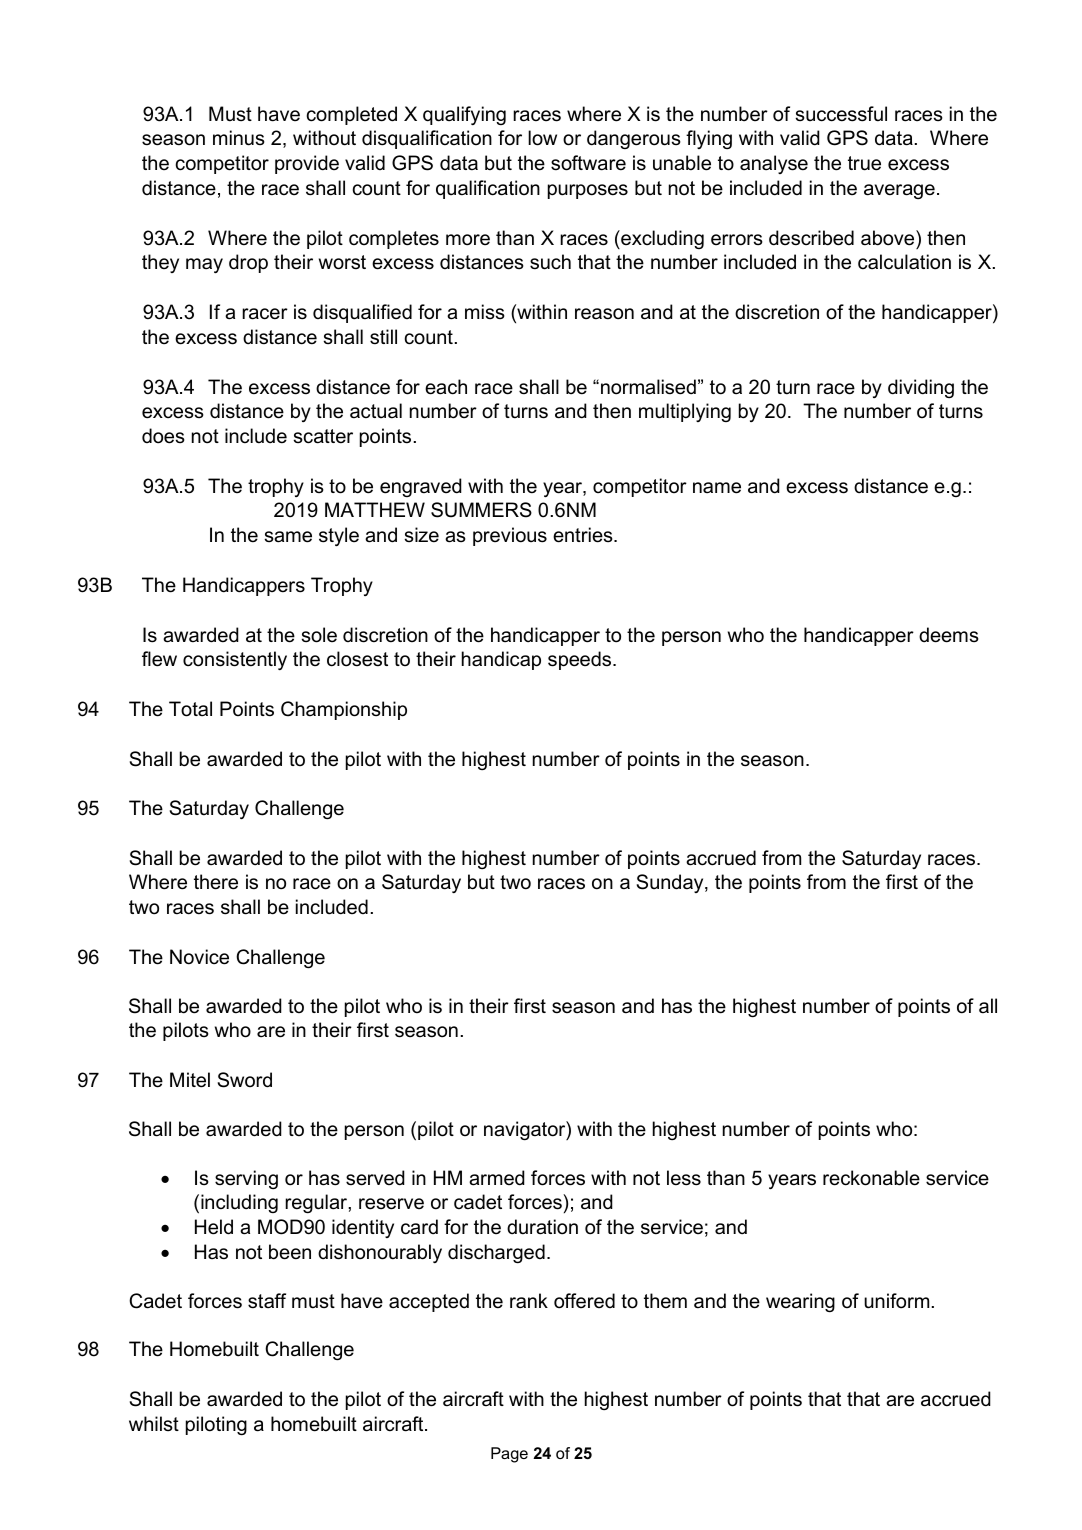  I want to click on Page, so click(509, 1455).
